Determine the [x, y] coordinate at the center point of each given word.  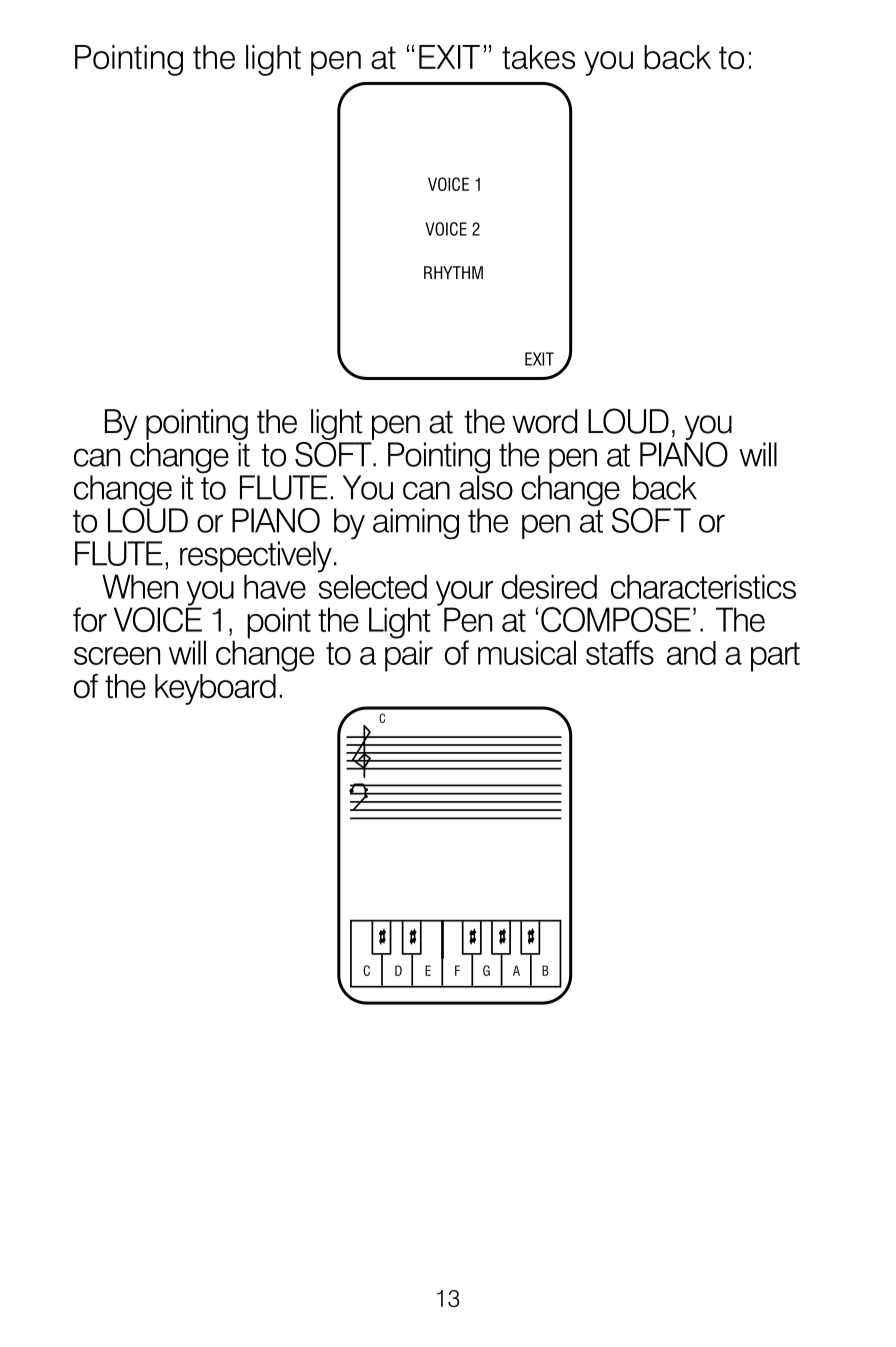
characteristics [703, 586]
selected [372, 585]
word [544, 421]
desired [549, 586]
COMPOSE [616, 619]
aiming [416, 524]
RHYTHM [453, 272]
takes [538, 57]
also [486, 486]
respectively [256, 558]
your [464, 594]
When [140, 586]
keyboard [215, 689]
